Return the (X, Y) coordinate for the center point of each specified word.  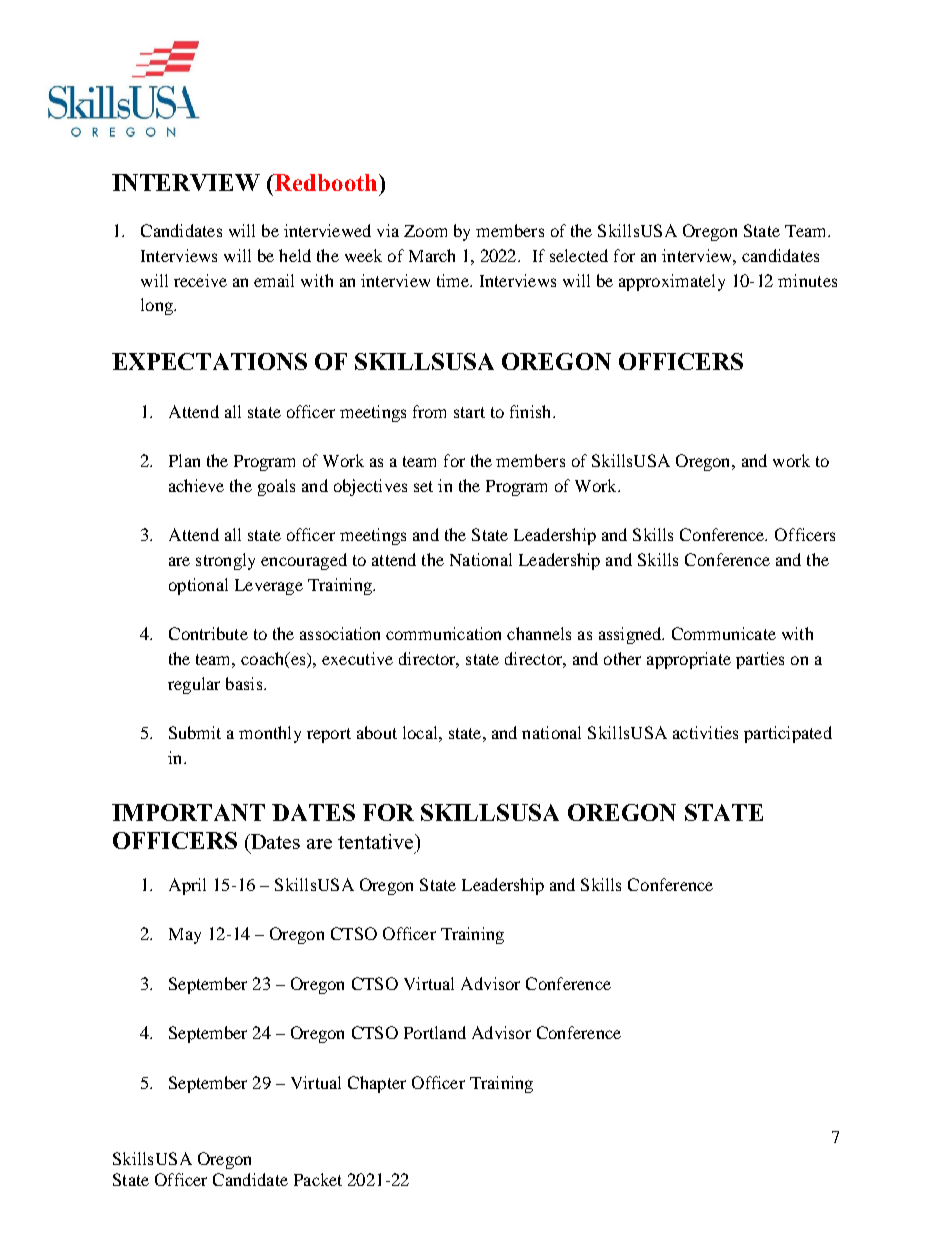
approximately (672, 282)
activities (705, 732)
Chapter (377, 1084)
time (454, 280)
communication (443, 633)
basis (244, 683)
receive (200, 280)
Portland (435, 1032)
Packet (318, 1179)
